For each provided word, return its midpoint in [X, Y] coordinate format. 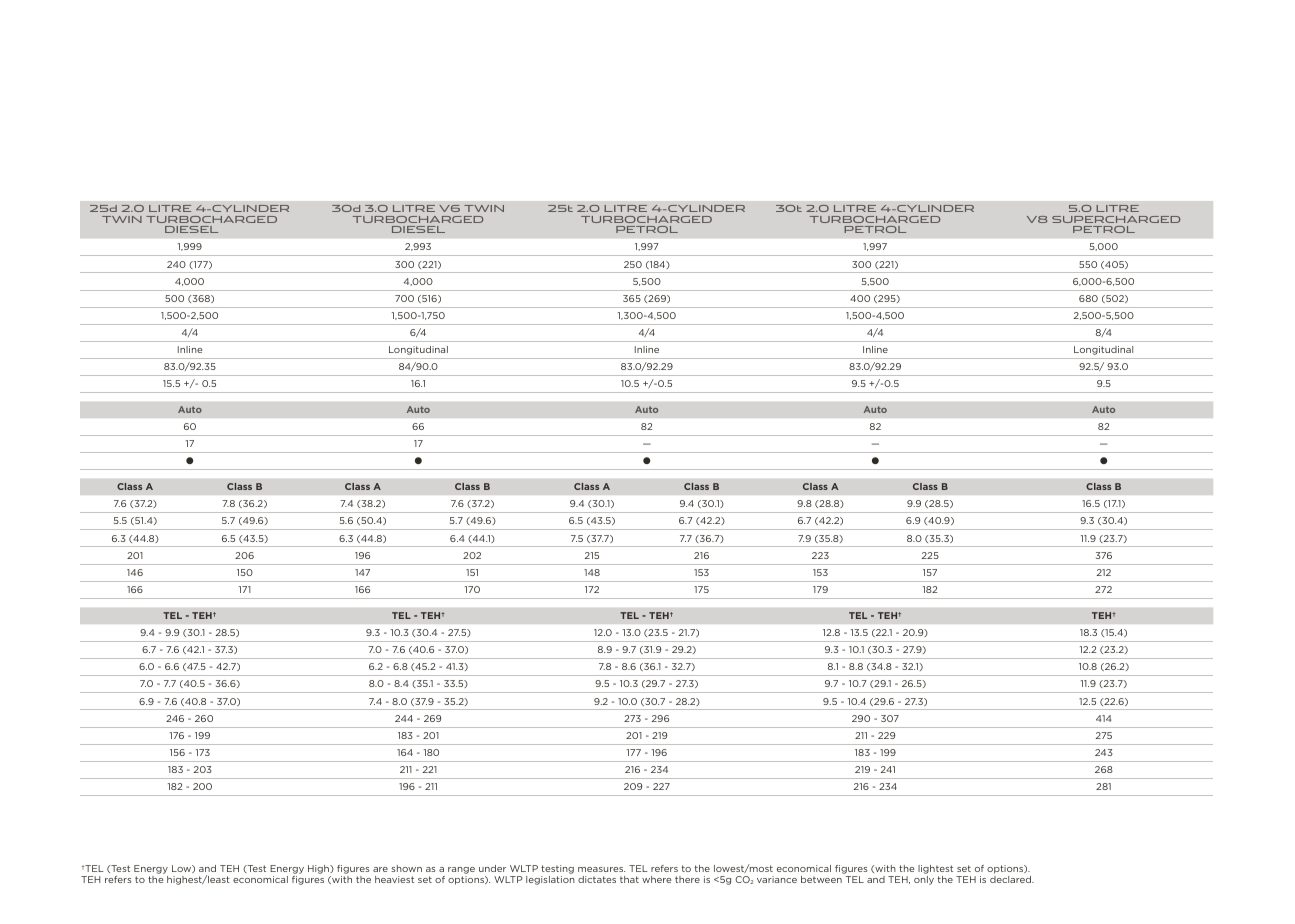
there [687, 879]
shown [406, 868]
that [629, 879]
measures [601, 869]
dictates [597, 879]
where [656, 879]
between [821, 879]
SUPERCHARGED [1116, 219]
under [492, 868]
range [461, 870]
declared [1012, 879]
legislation [550, 880]
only [924, 880]
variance [777, 879]
